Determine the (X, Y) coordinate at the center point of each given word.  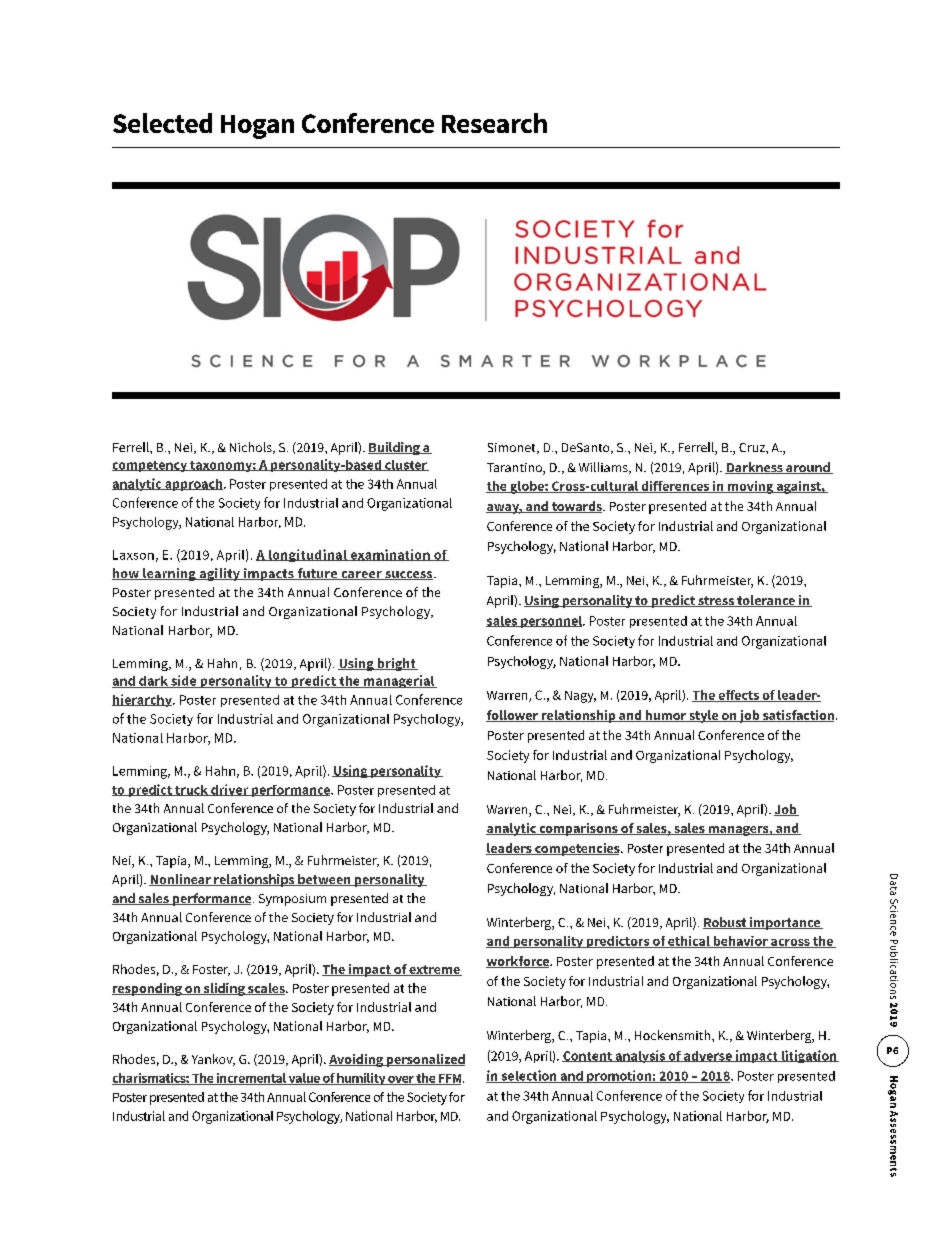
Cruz (753, 447)
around (808, 468)
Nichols (252, 448)
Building (395, 448)
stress (716, 601)
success (409, 575)
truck (191, 790)
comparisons (578, 829)
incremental (251, 1079)
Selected (162, 123)
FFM (450, 1079)
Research (494, 123)
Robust (726, 923)
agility (219, 574)
